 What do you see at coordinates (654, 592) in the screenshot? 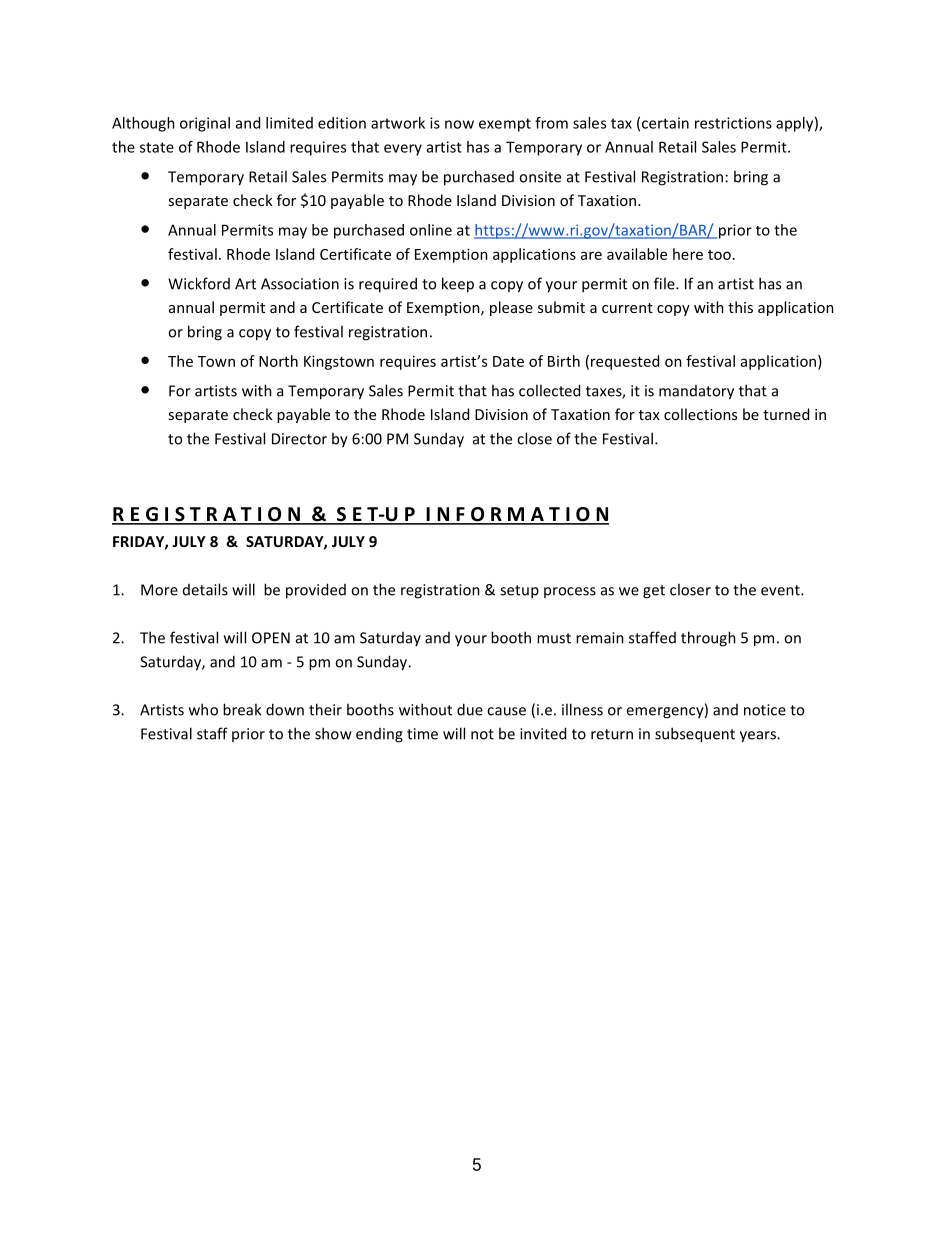
I see `get` at bounding box center [654, 592].
